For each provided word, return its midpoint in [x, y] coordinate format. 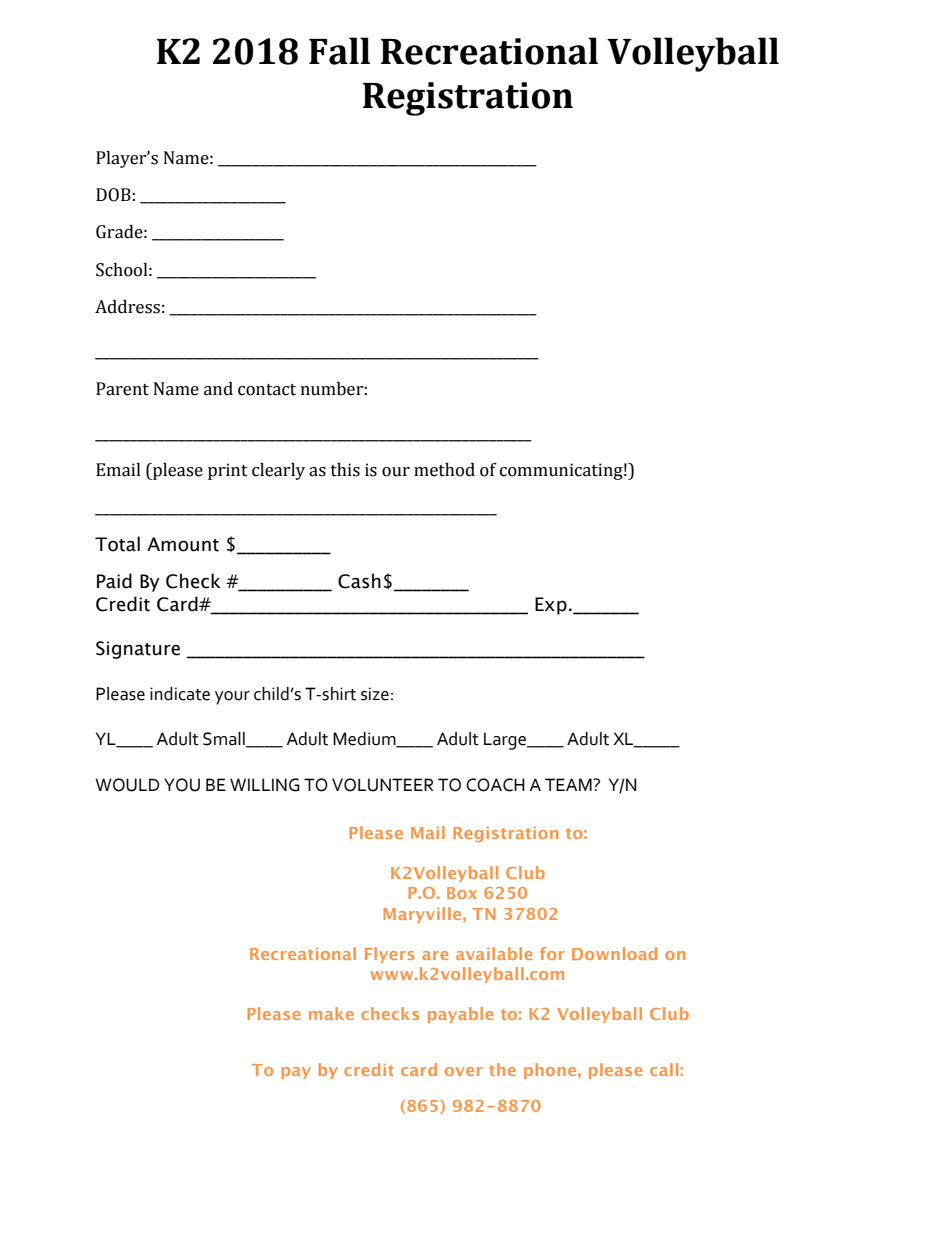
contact [267, 390]
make [331, 1013]
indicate [180, 694]
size [375, 694]
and [218, 389]
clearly [278, 471]
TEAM [569, 784]
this [345, 470]
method [444, 470]
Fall [339, 51]
